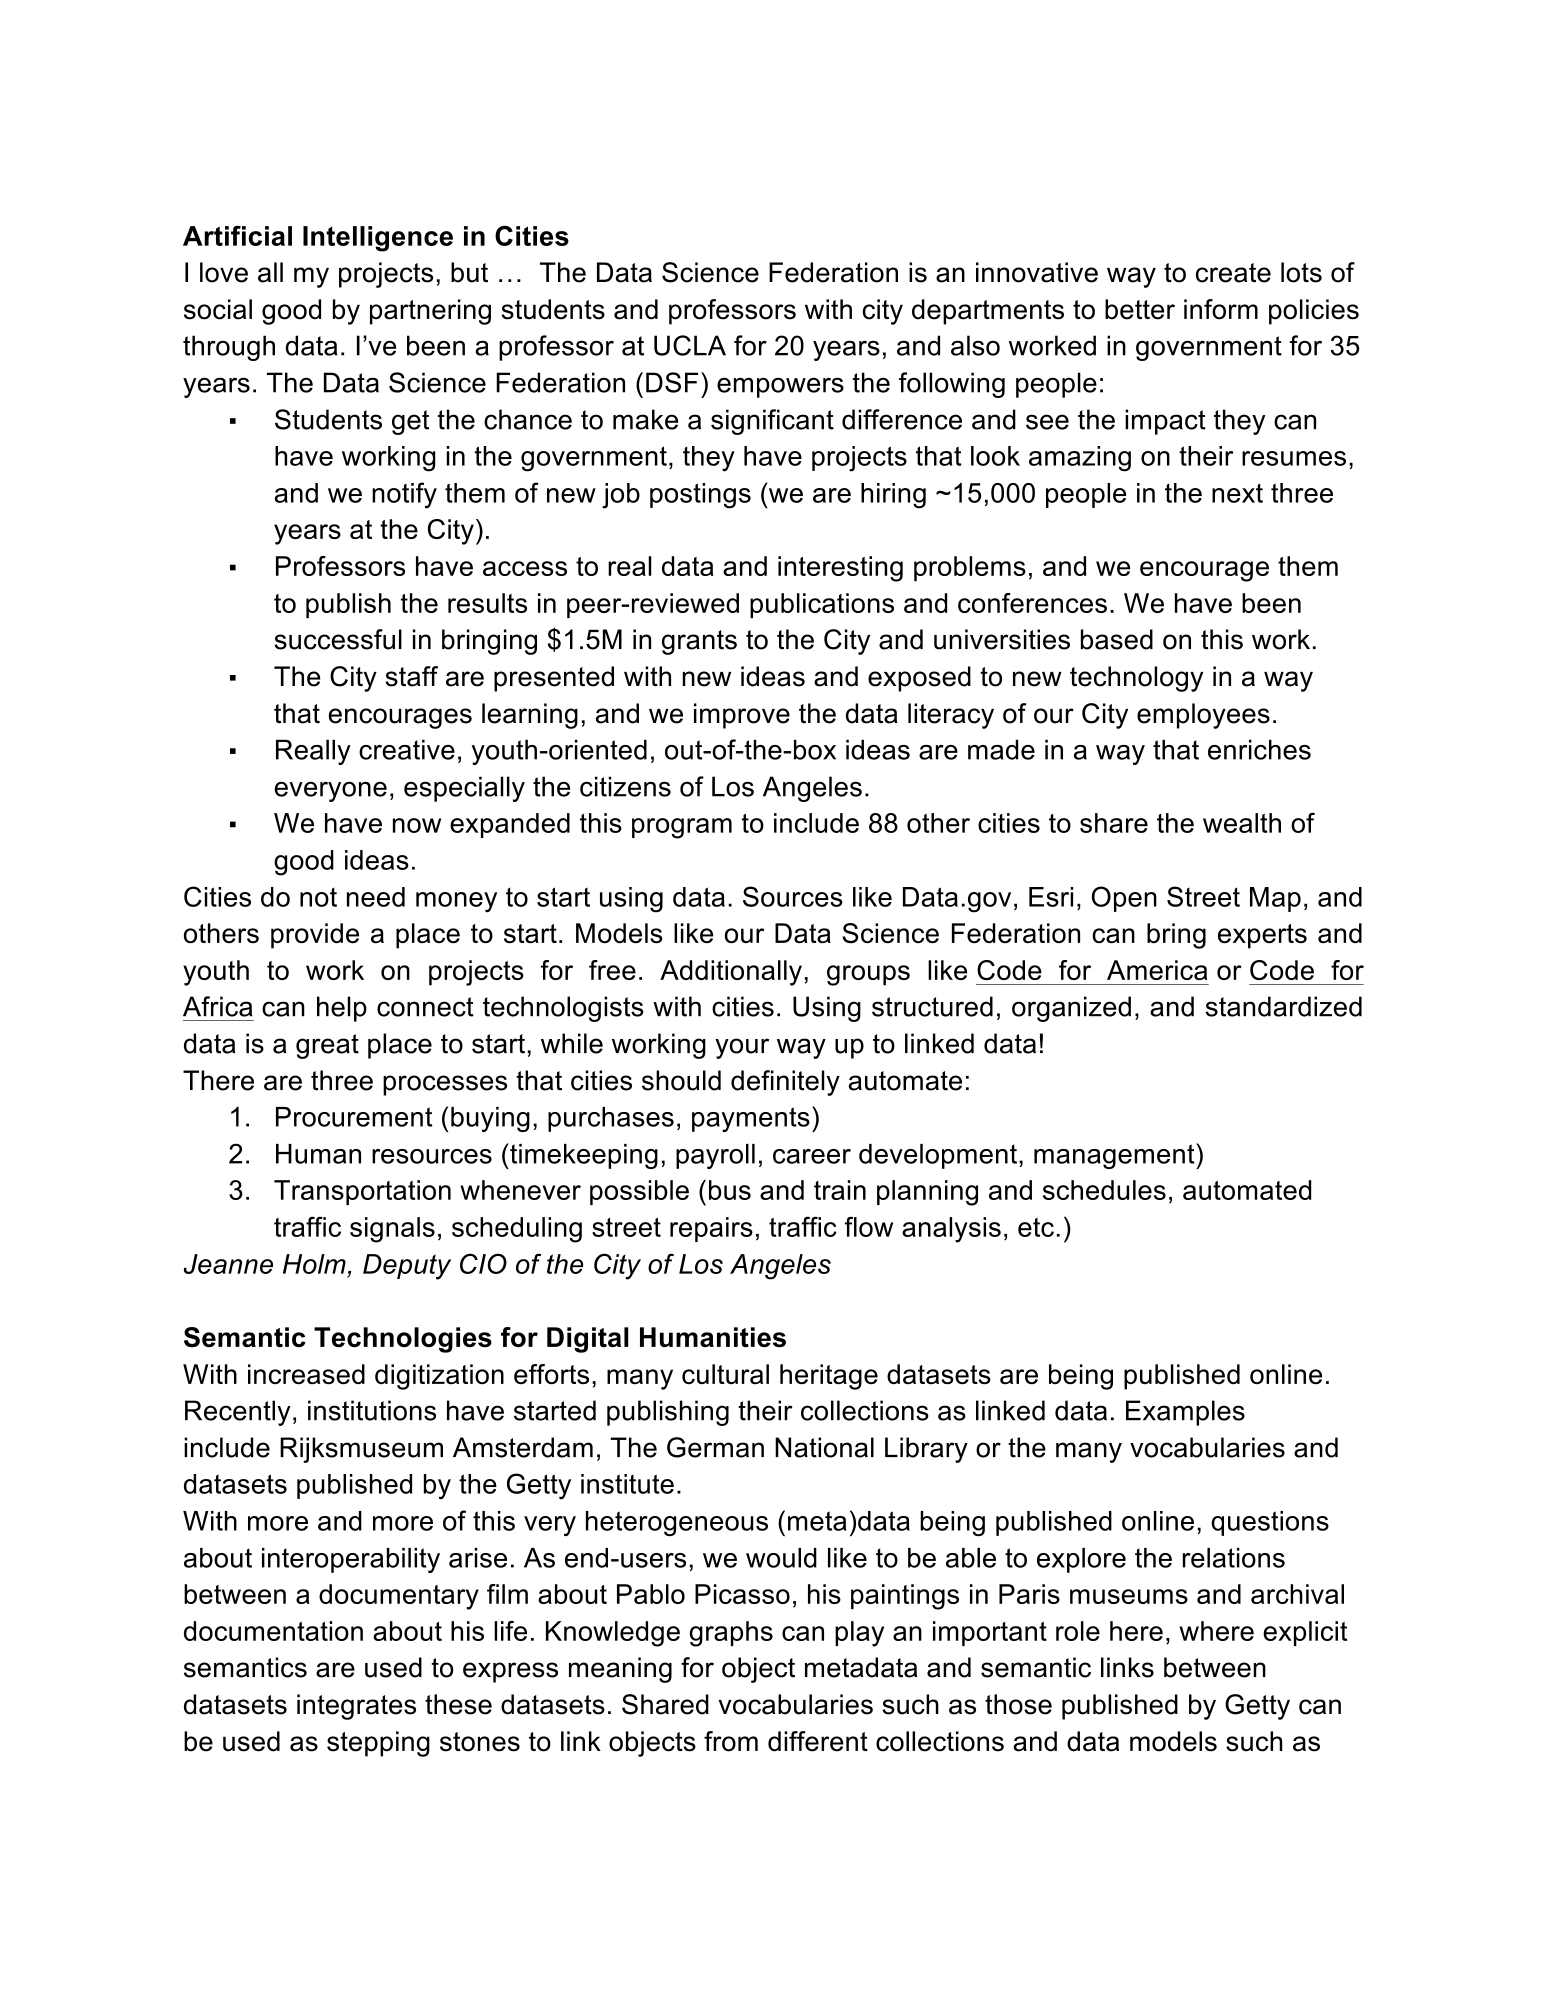  I want to click on integrates, so click(356, 1707).
